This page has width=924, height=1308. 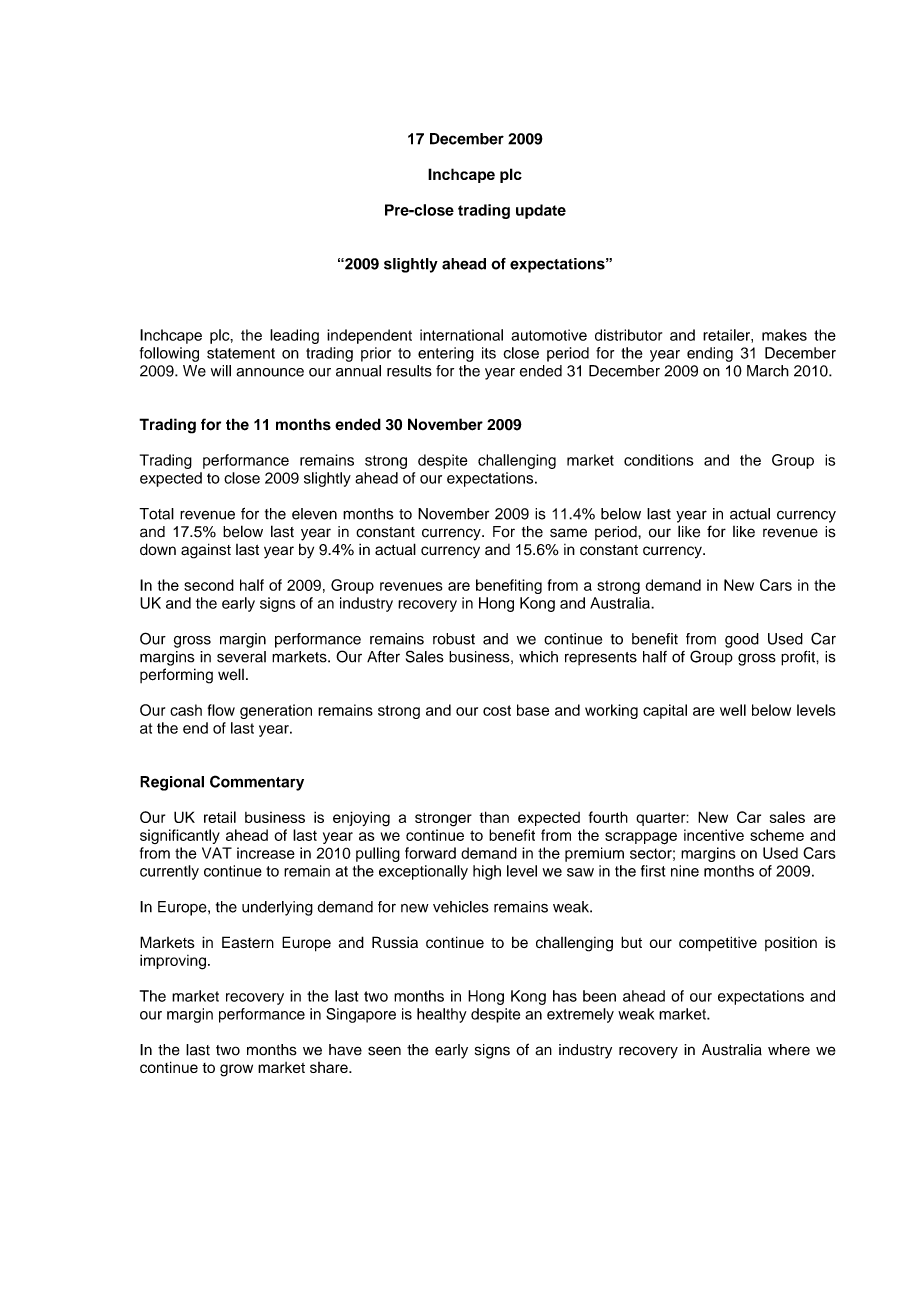 What do you see at coordinates (294, 336) in the page?
I see `leading` at bounding box center [294, 336].
